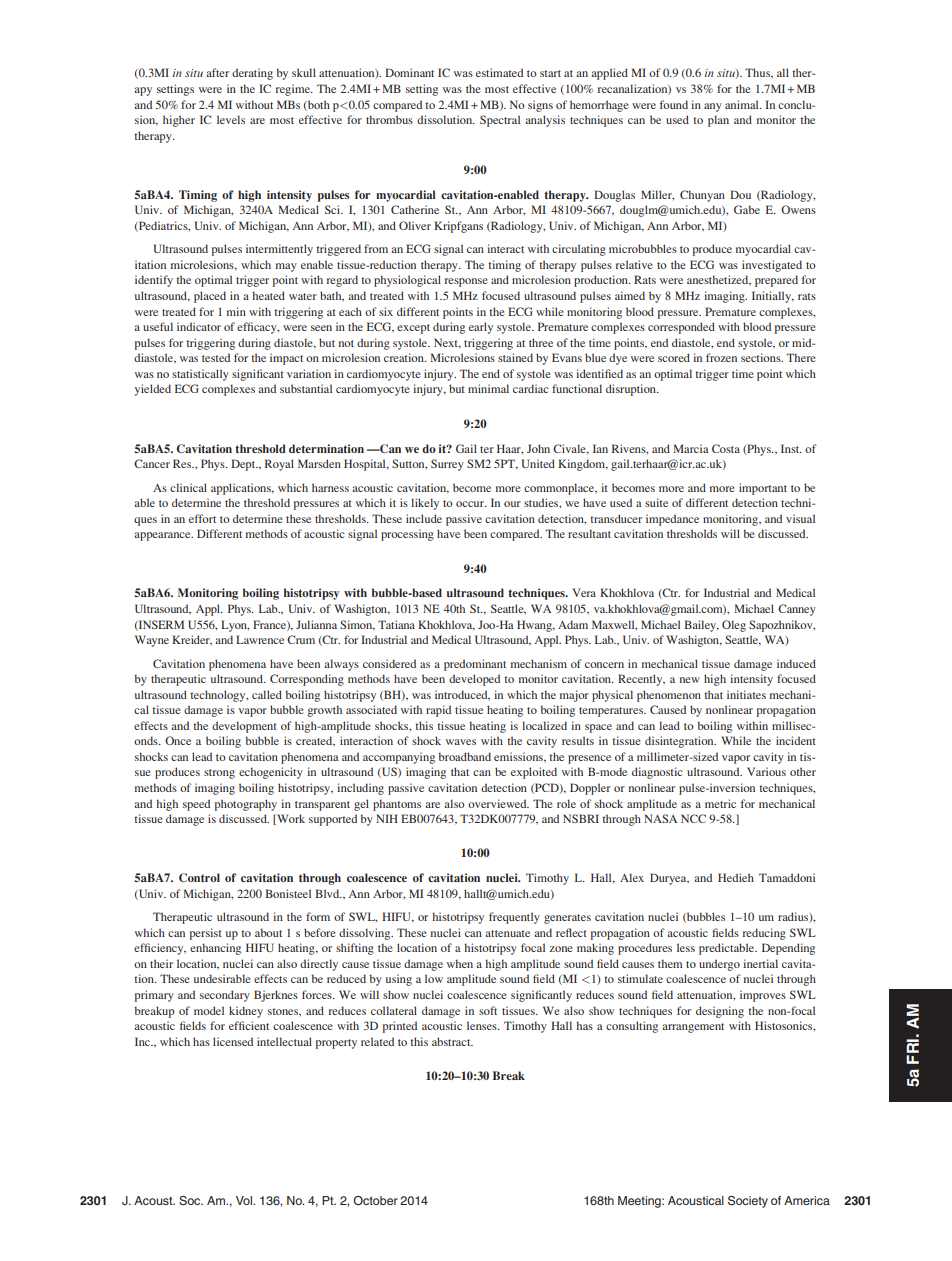 This document has height=1261, width=952. I want to click on October, so click(375, 1200).
